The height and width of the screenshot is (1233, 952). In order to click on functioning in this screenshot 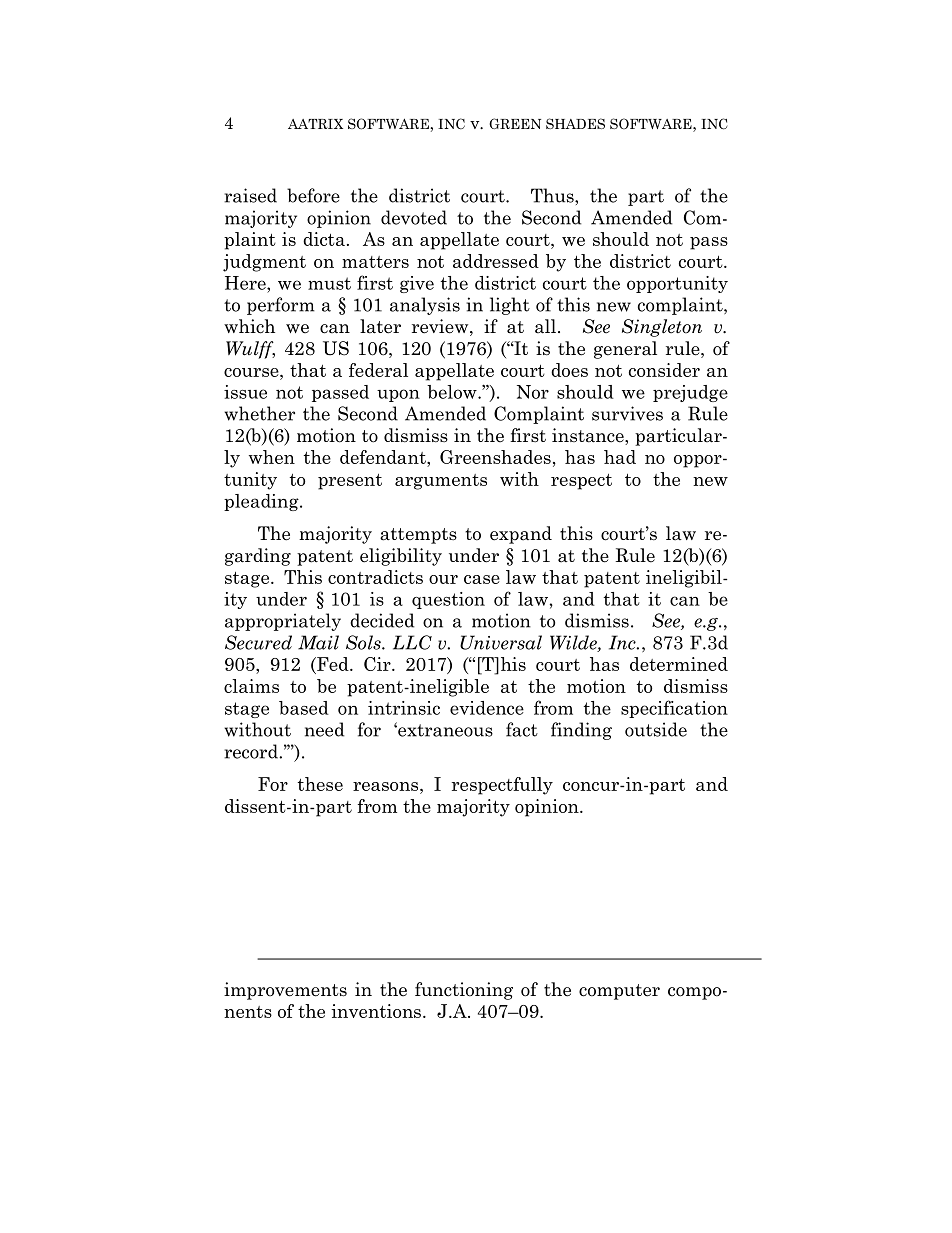, I will do `click(464, 991)`.
